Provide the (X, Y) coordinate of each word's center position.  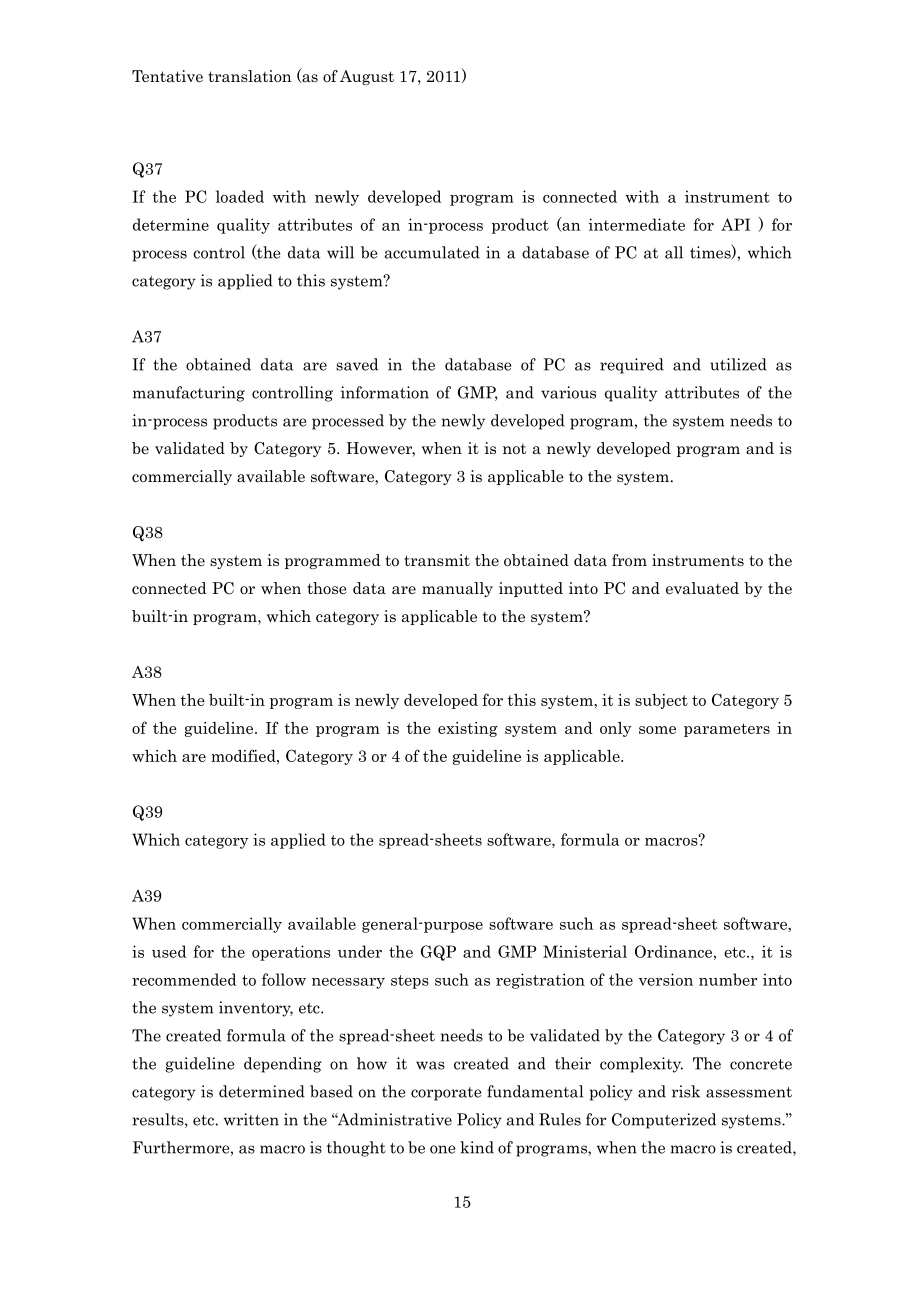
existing (468, 729)
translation (250, 76)
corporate (446, 1094)
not (514, 449)
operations (291, 953)
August (367, 77)
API (735, 224)
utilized (738, 364)
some (657, 730)
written (251, 1119)
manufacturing (189, 394)
